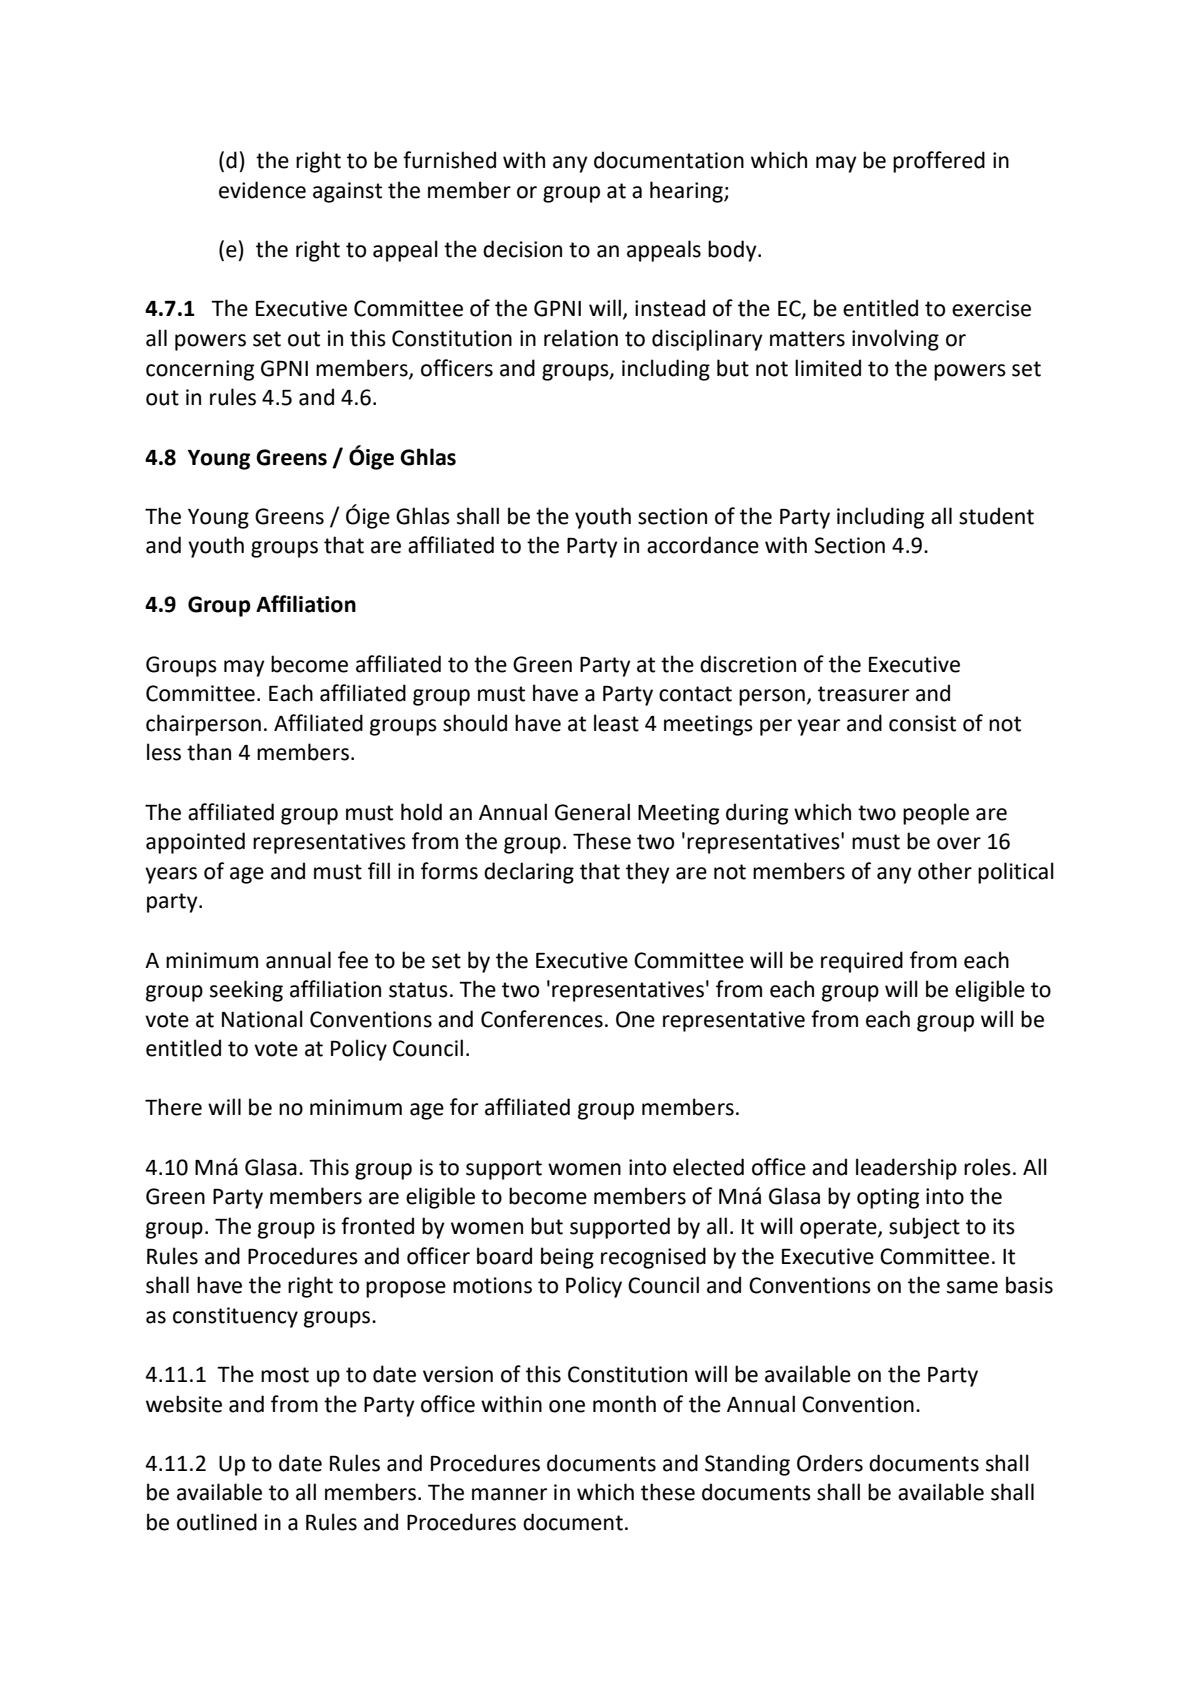  I want to click on There, so click(173, 1107).
